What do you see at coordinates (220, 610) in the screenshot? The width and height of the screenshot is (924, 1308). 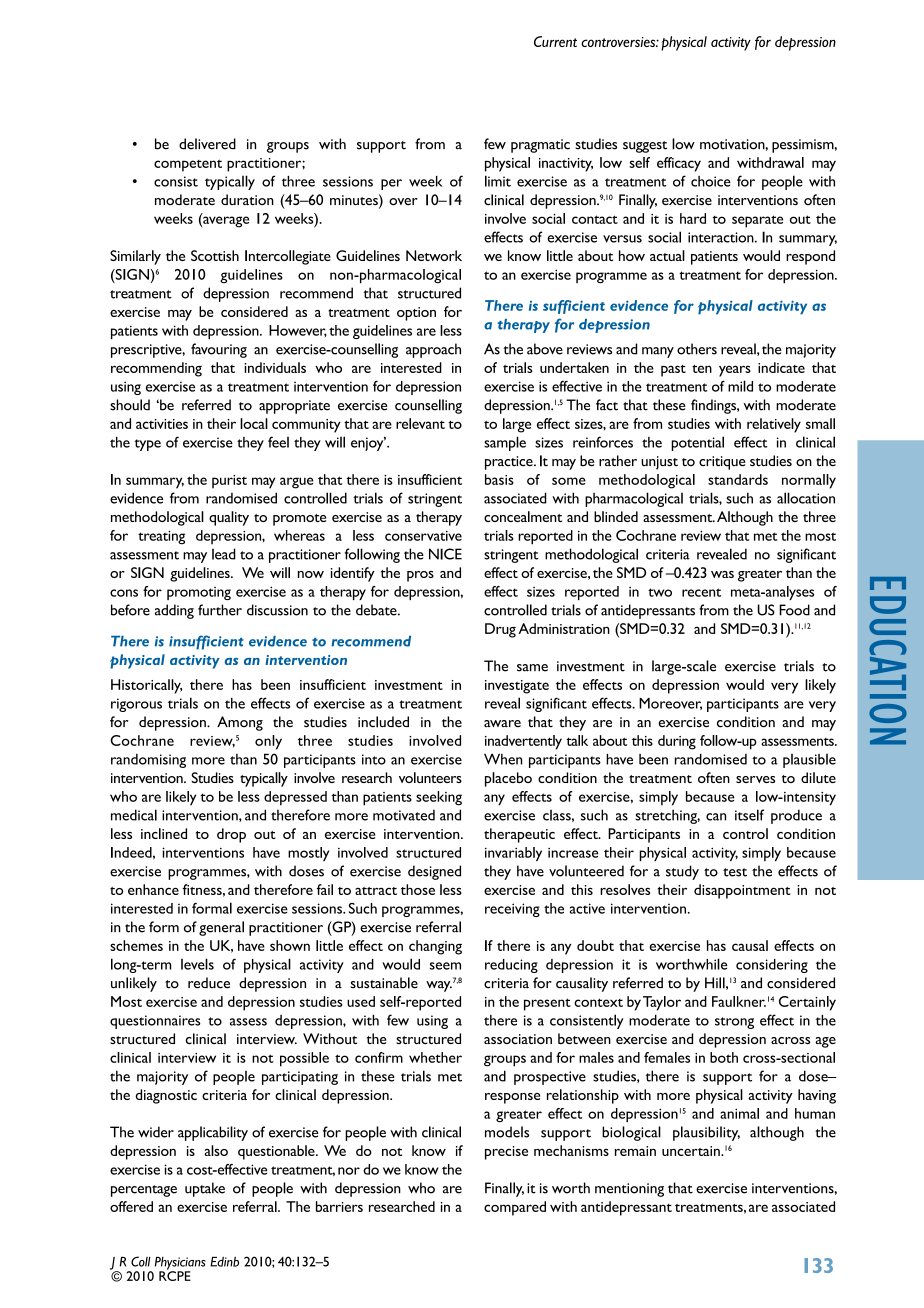 I see `further` at bounding box center [220, 610].
